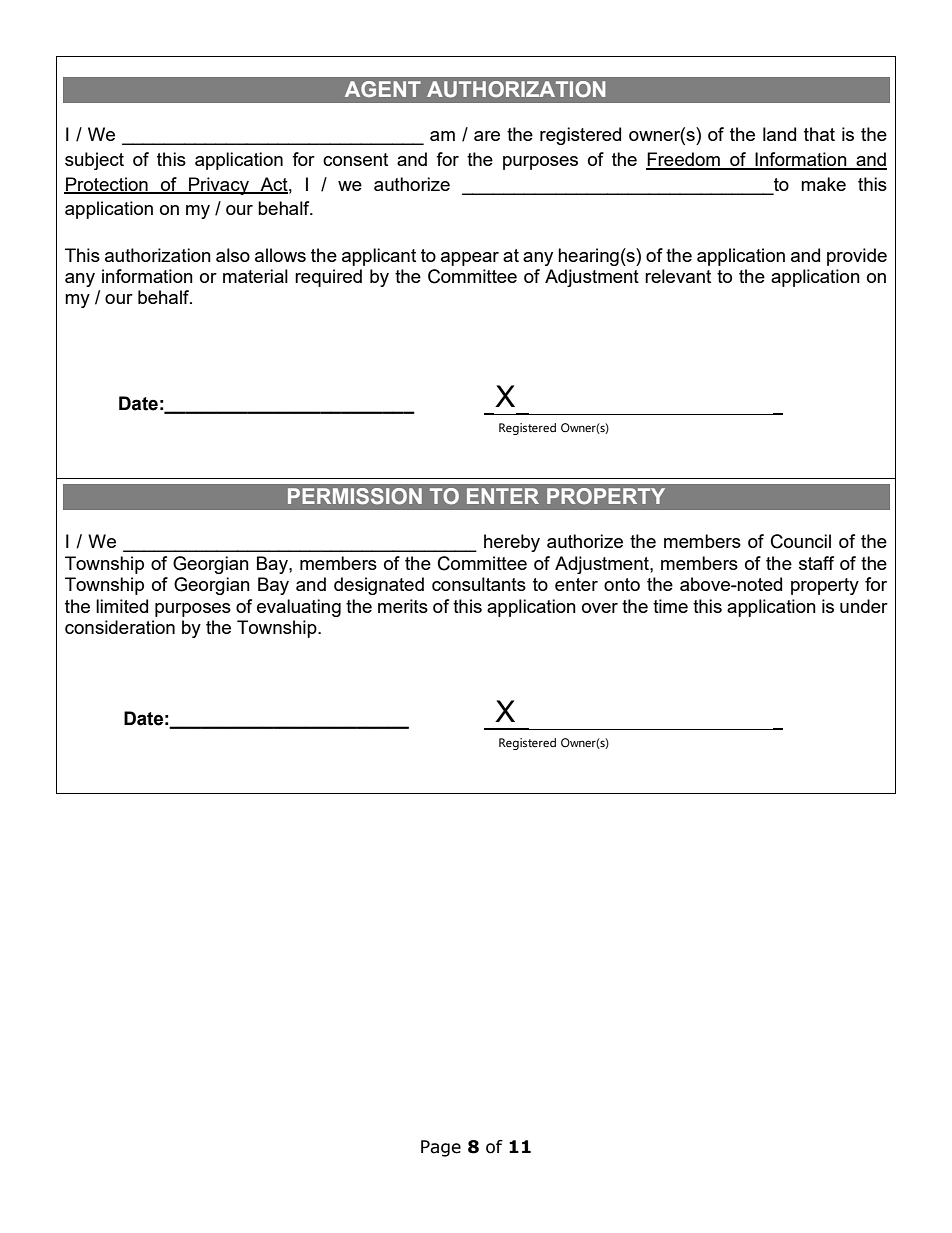 This image has height=1233, width=952. Describe the element at coordinates (403, 606) in the image. I see `merits` at that location.
